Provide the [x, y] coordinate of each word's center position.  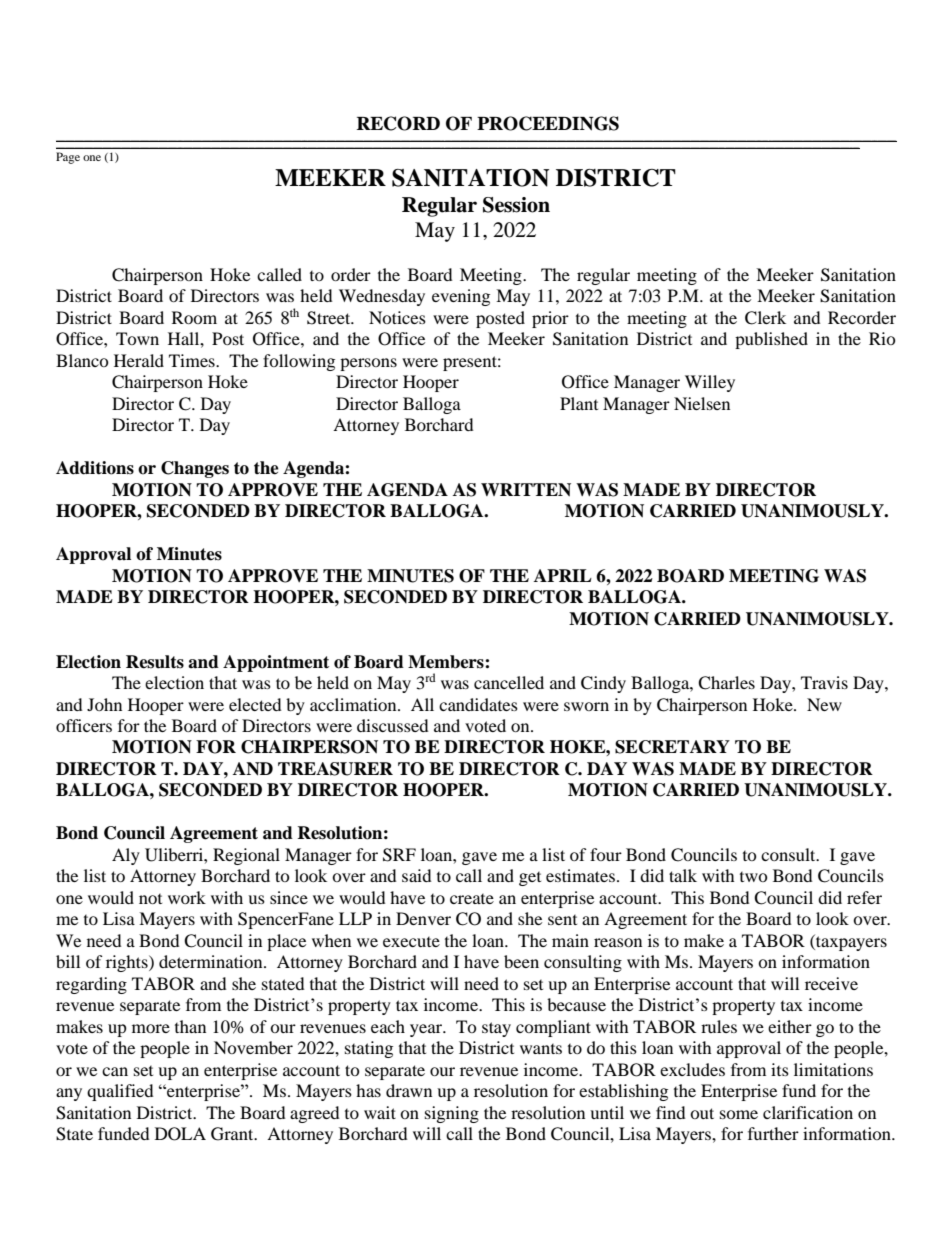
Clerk [765, 318]
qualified [120, 1092]
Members [447, 662]
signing [452, 1114]
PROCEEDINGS [548, 123]
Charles [726, 683]
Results [155, 662]
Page [68, 158]
